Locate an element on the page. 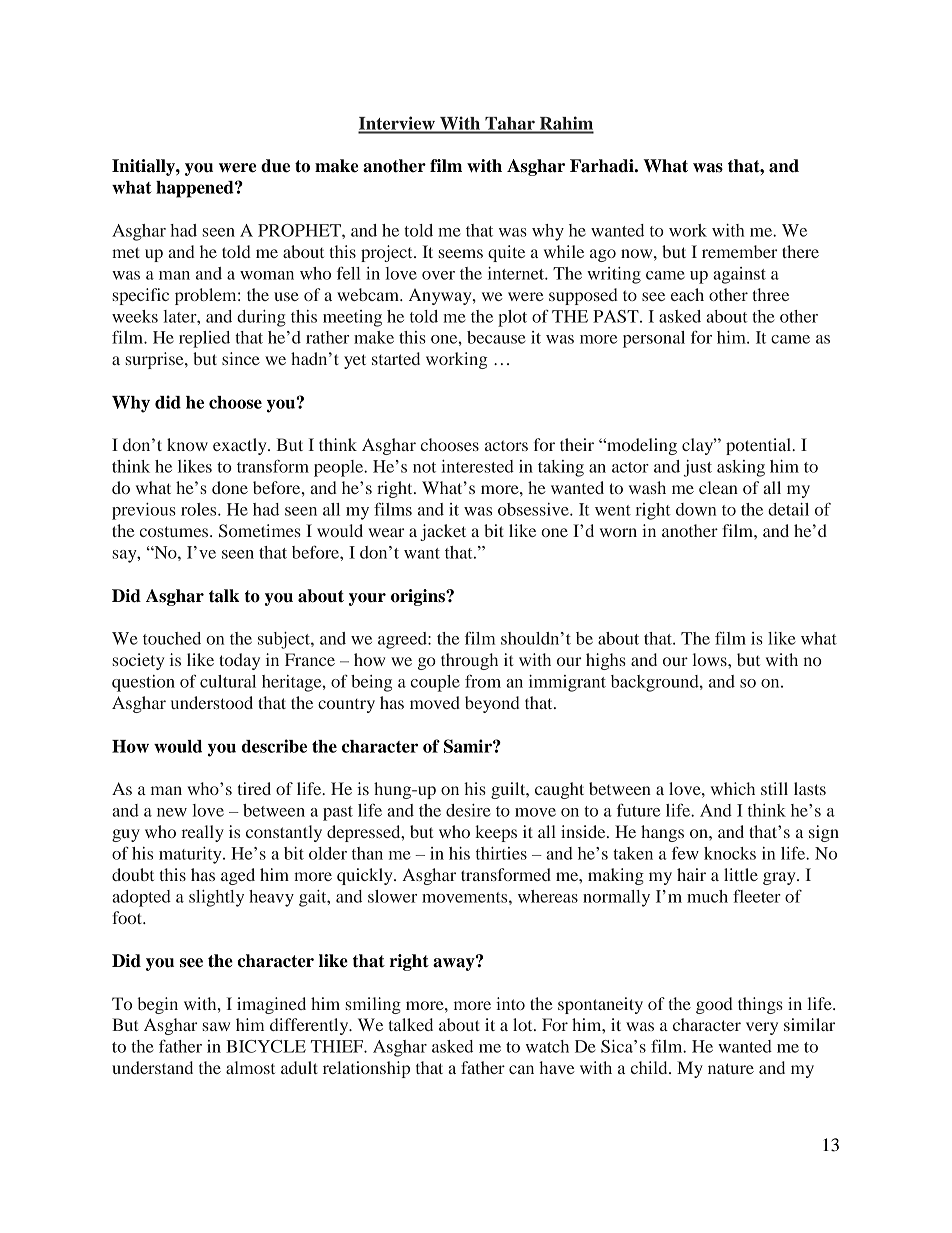 This image has width=952, height=1233. jacket is located at coordinates (443, 532).
